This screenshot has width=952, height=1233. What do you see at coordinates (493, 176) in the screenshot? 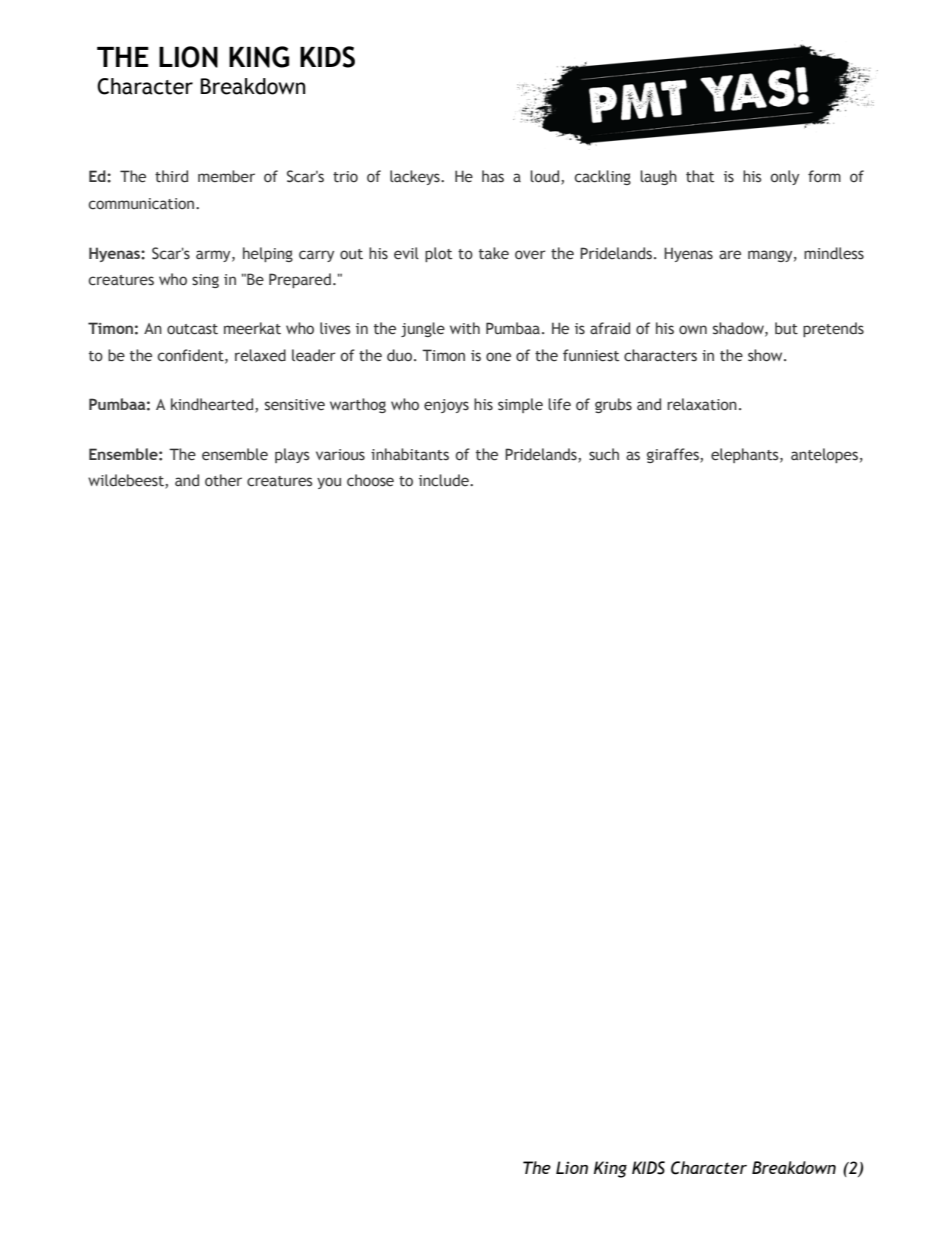
I see `has` at bounding box center [493, 176].
